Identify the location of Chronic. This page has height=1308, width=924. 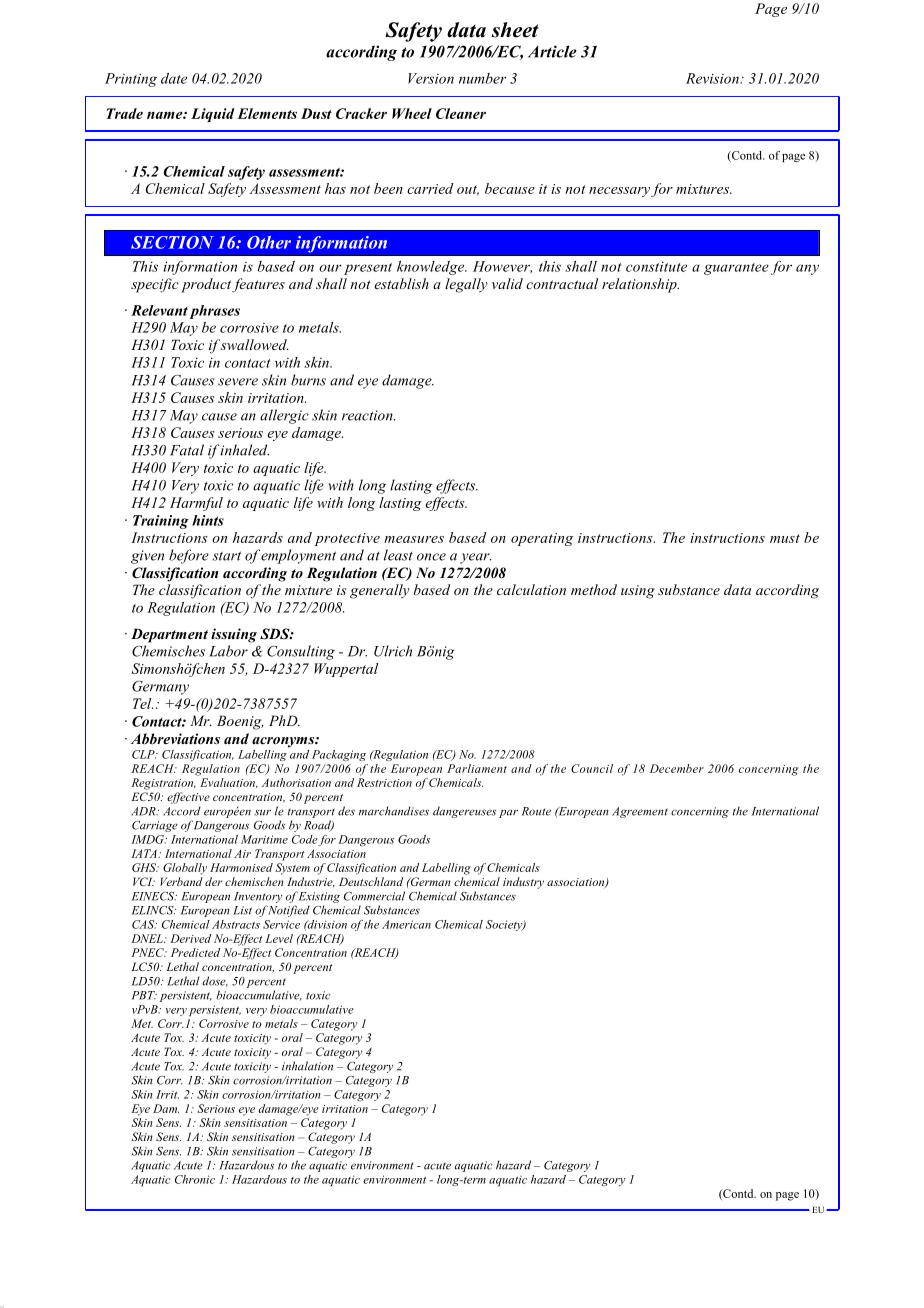
(195, 1179).
